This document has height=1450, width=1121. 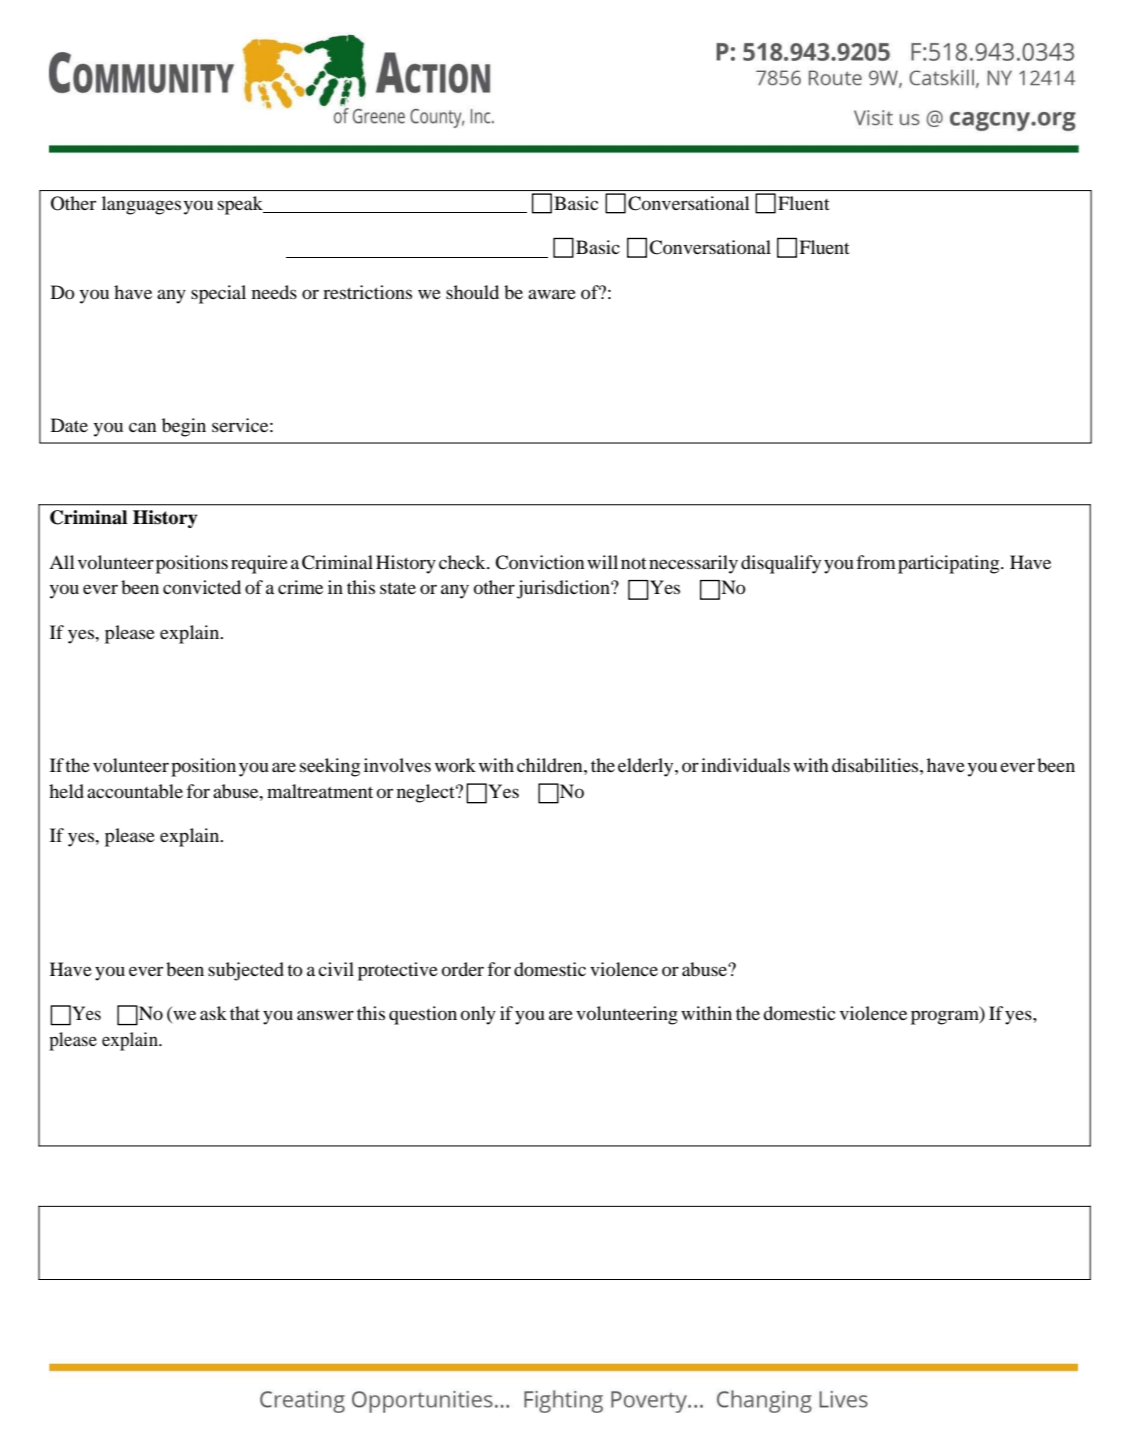 I want to click on program, so click(x=946, y=1017).
